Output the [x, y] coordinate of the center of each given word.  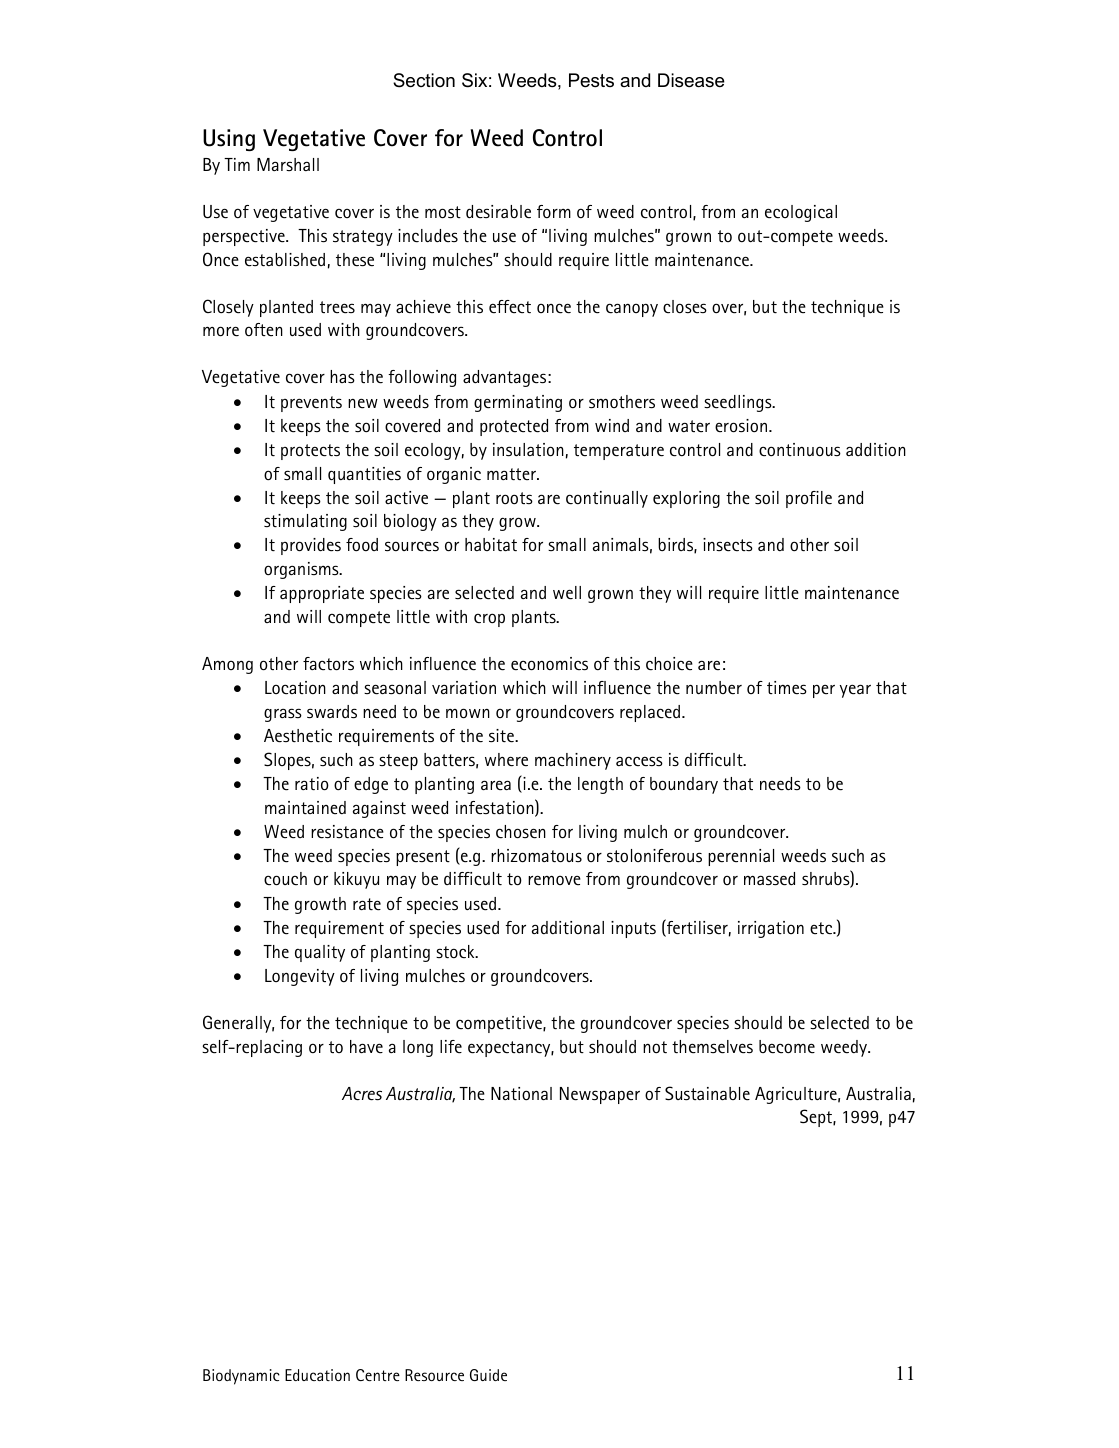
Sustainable [707, 1093]
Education [317, 1375]
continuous [800, 450]
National [521, 1094]
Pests [591, 80]
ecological [801, 213]
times [787, 687]
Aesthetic [298, 736]
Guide [488, 1375]
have [366, 1047]
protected [514, 427]
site [502, 736]
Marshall [288, 164]
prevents [311, 404]
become [787, 1047]
